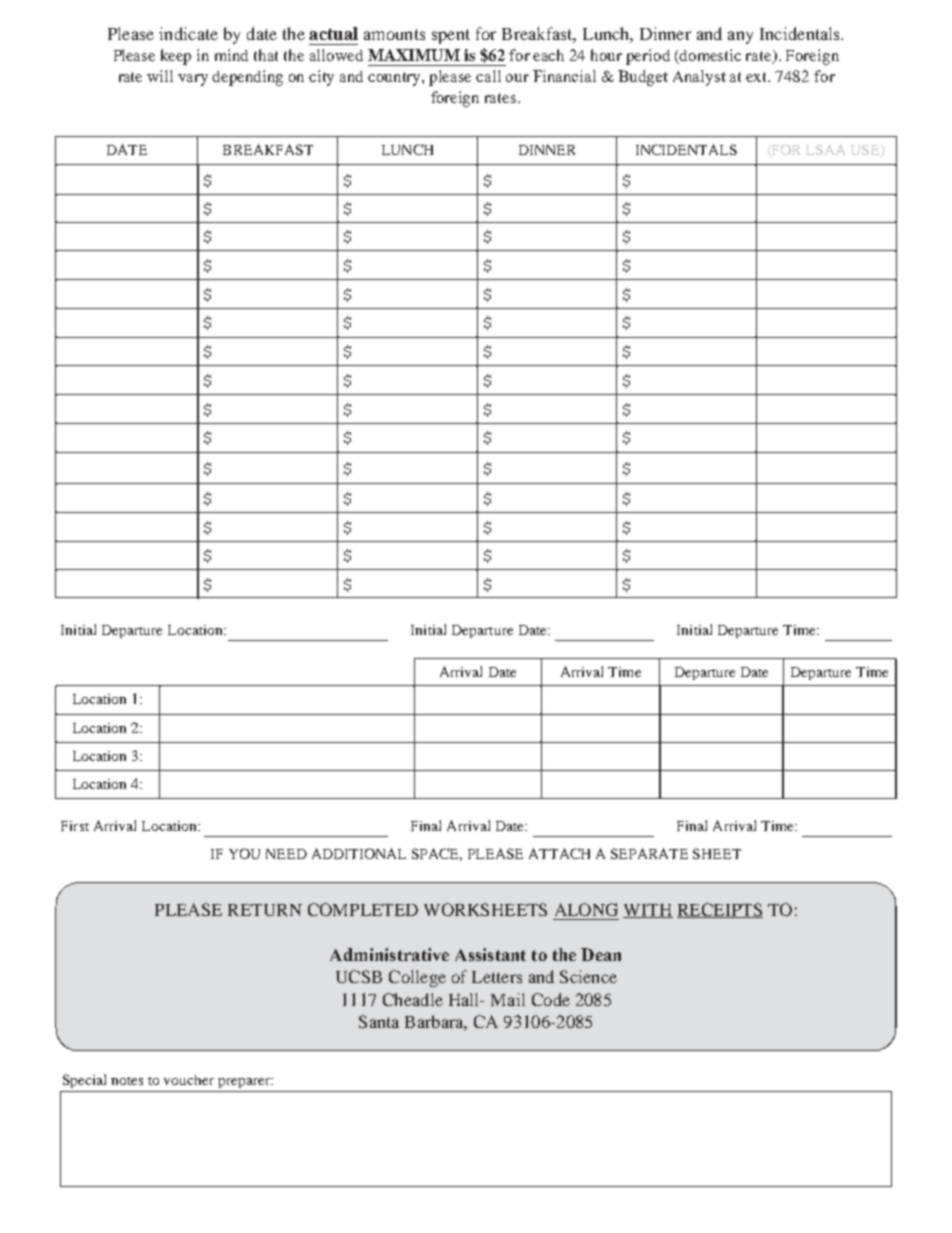 The width and height of the screenshot is (952, 1233). Describe the element at coordinates (359, 853) in the screenshot. I see `ADDITIONAL` at that location.
